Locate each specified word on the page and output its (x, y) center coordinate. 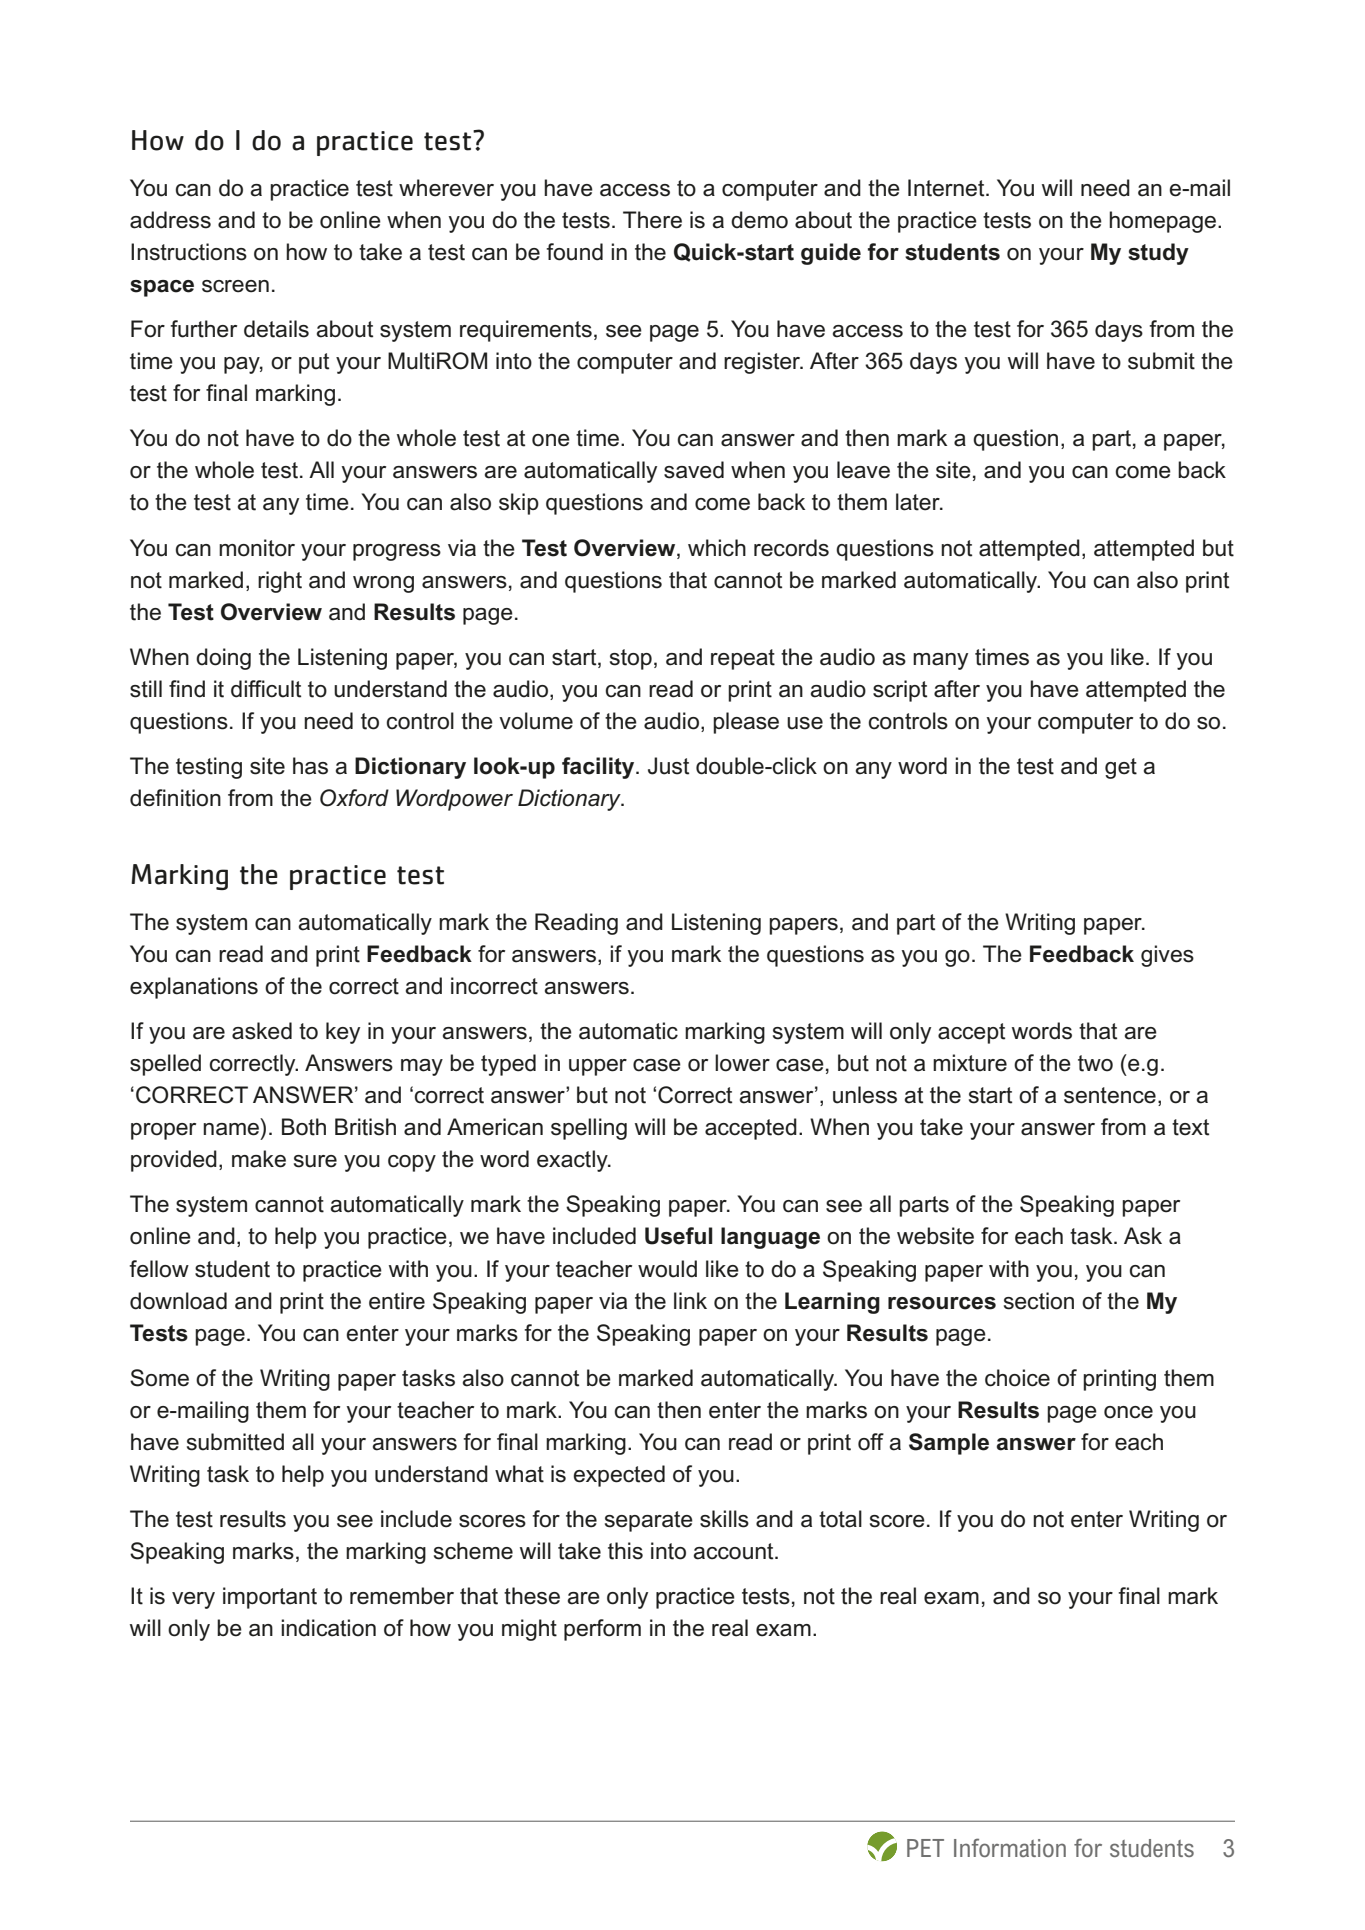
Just (668, 766)
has (310, 766)
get (1121, 768)
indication (328, 1628)
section (1039, 1301)
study (1158, 254)
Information (1010, 1847)
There (652, 220)
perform (602, 1630)
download (178, 1301)
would (667, 1269)
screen (235, 286)
